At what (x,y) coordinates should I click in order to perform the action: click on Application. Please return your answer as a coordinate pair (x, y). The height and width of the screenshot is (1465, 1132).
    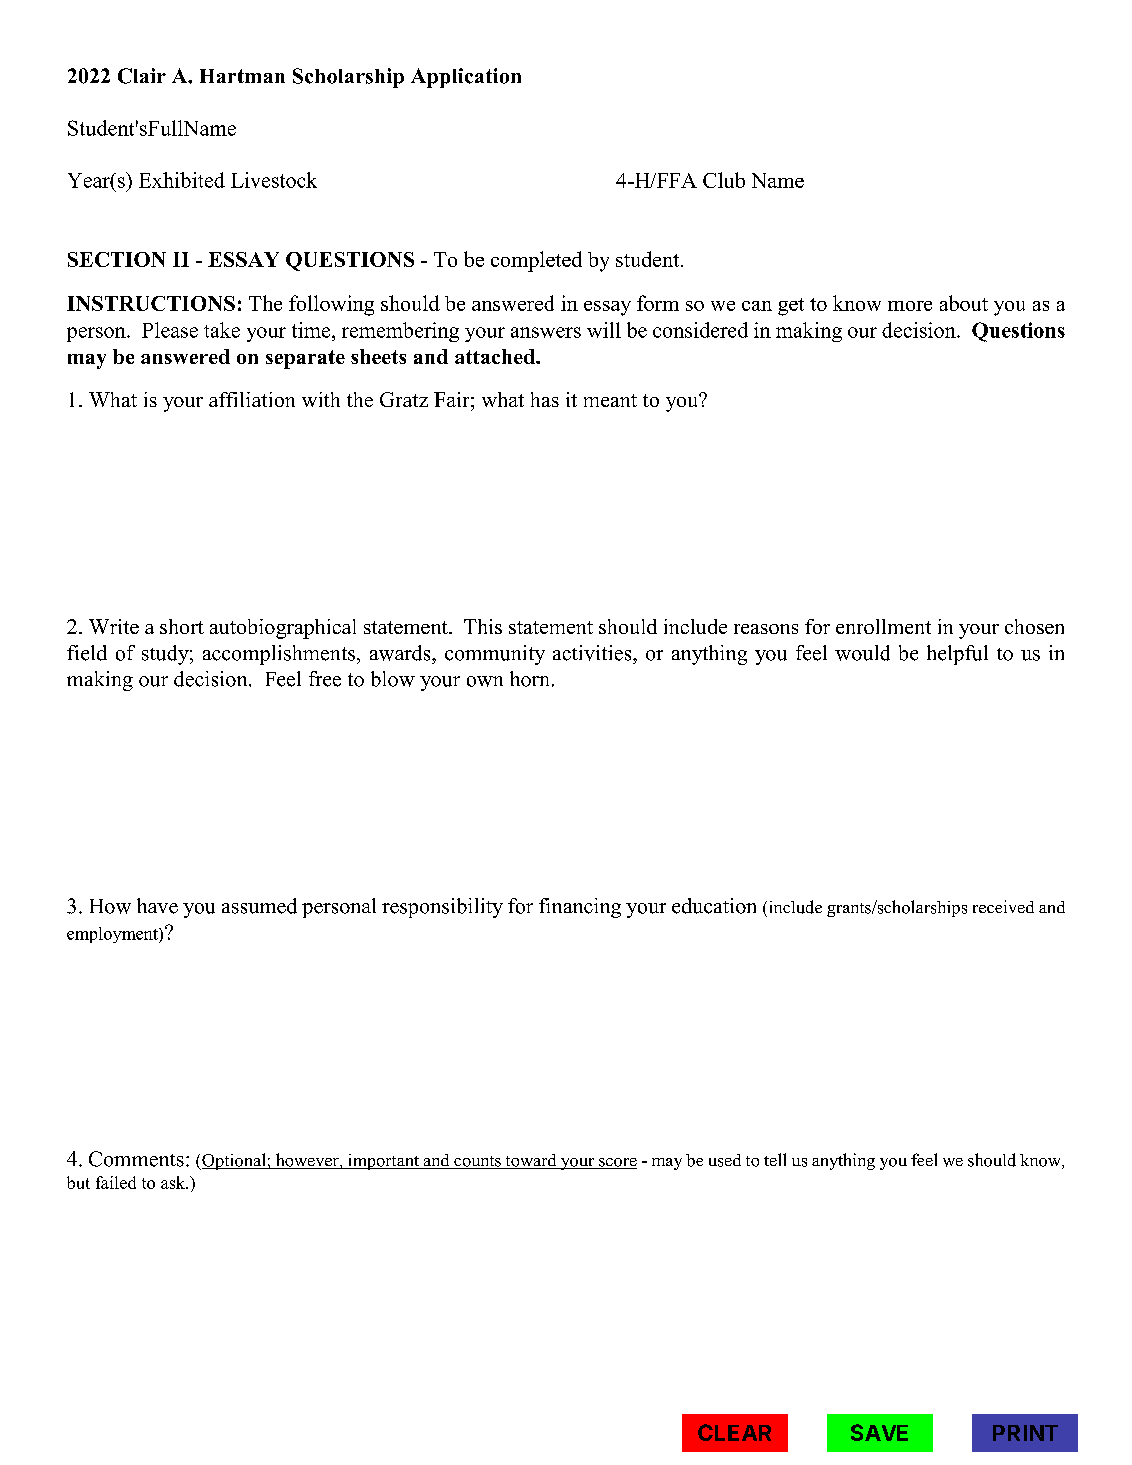
    Looking at the image, I should click on (466, 78).
